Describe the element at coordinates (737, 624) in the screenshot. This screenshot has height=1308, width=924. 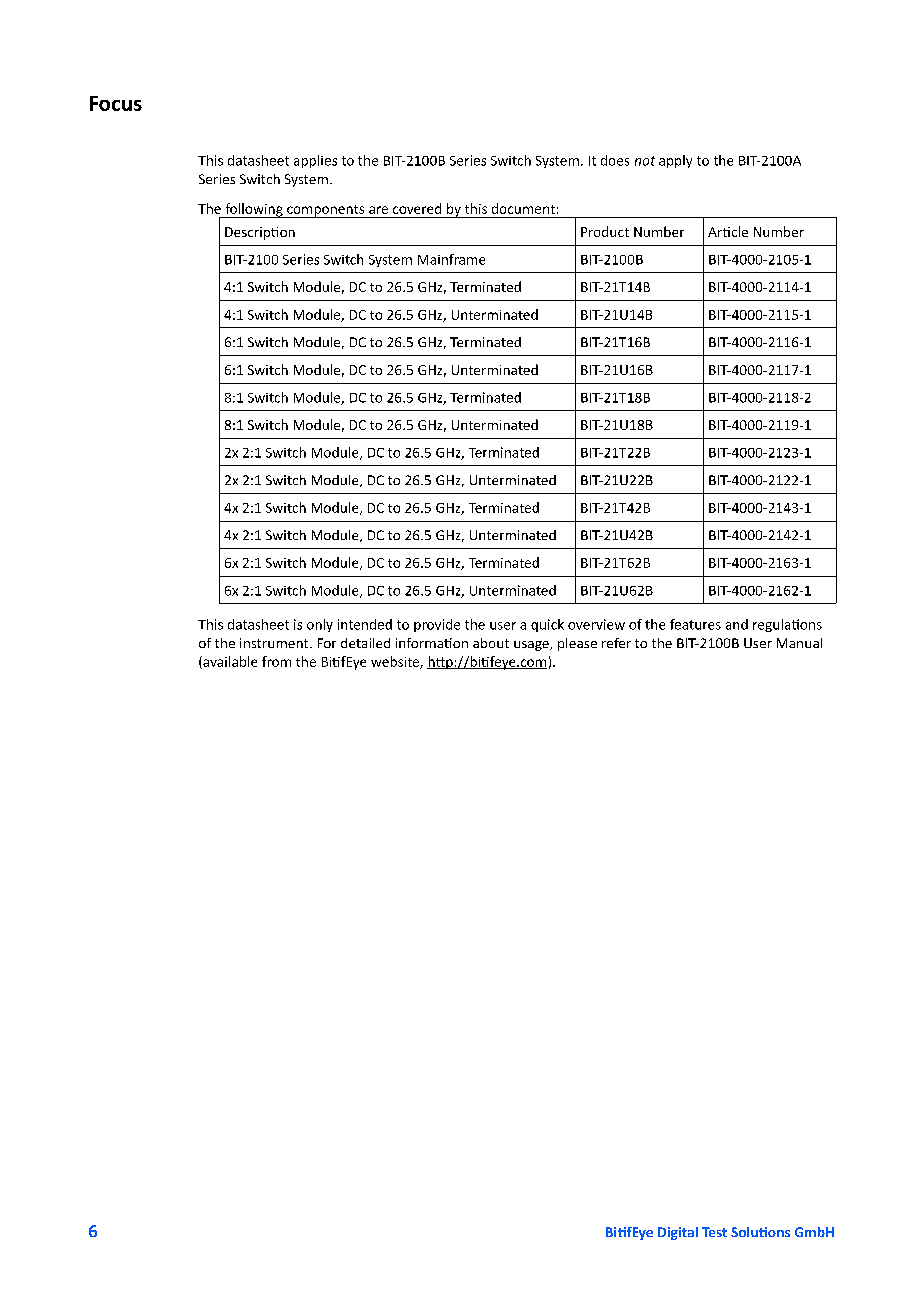
I see `and` at that location.
